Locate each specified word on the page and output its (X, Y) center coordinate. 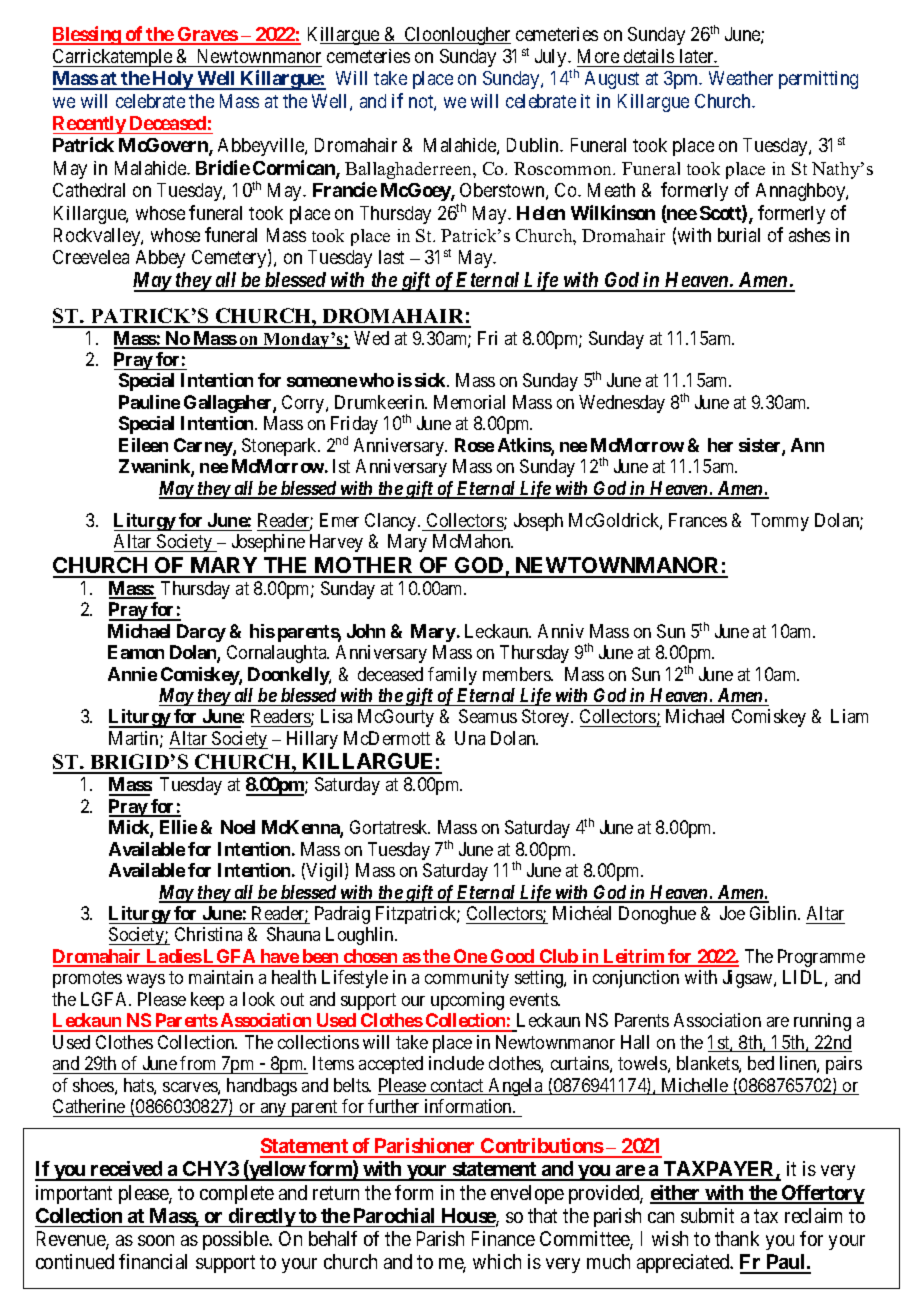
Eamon (136, 652)
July (552, 58)
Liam (849, 716)
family (452, 676)
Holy (172, 80)
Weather (741, 78)
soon (156, 1240)
